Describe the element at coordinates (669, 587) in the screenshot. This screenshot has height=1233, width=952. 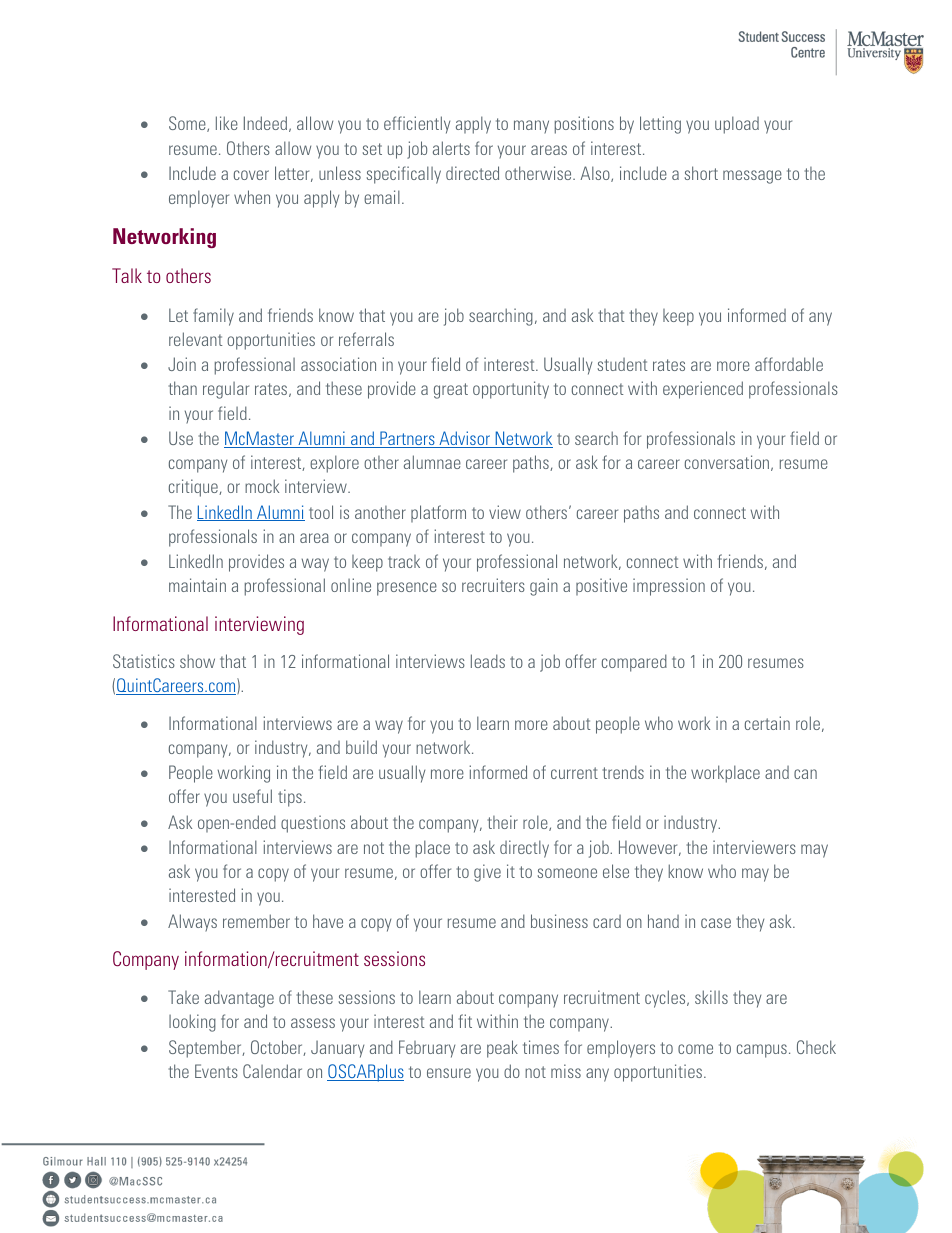
I see `impression` at that location.
